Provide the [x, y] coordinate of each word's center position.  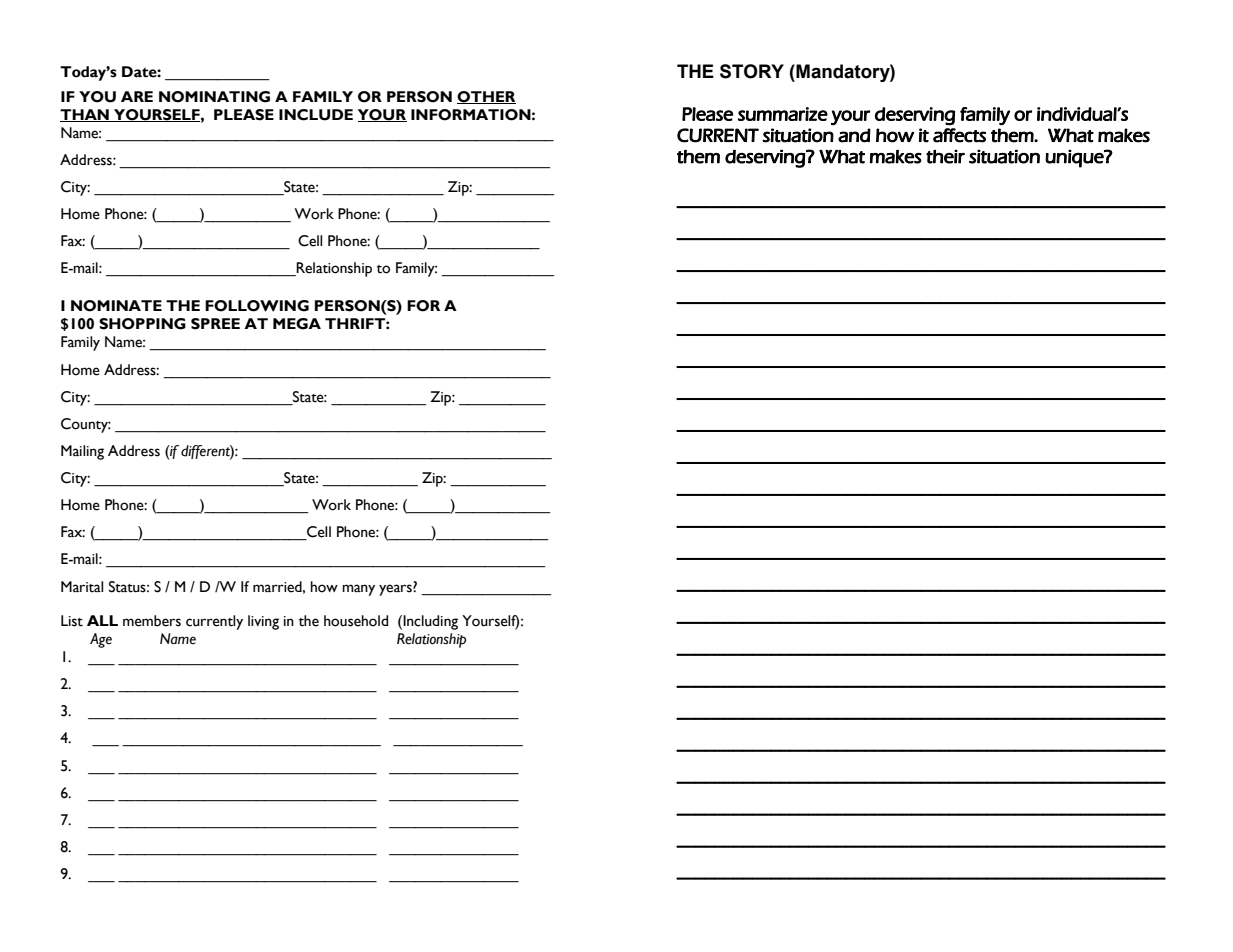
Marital [82, 587]
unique [1075, 158]
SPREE [215, 324]
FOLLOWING [257, 306]
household [356, 621]
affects [959, 135]
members [152, 621]
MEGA [297, 324]
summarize [783, 114]
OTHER [486, 97]
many [358, 590]
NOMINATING [214, 97]
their [945, 156]
